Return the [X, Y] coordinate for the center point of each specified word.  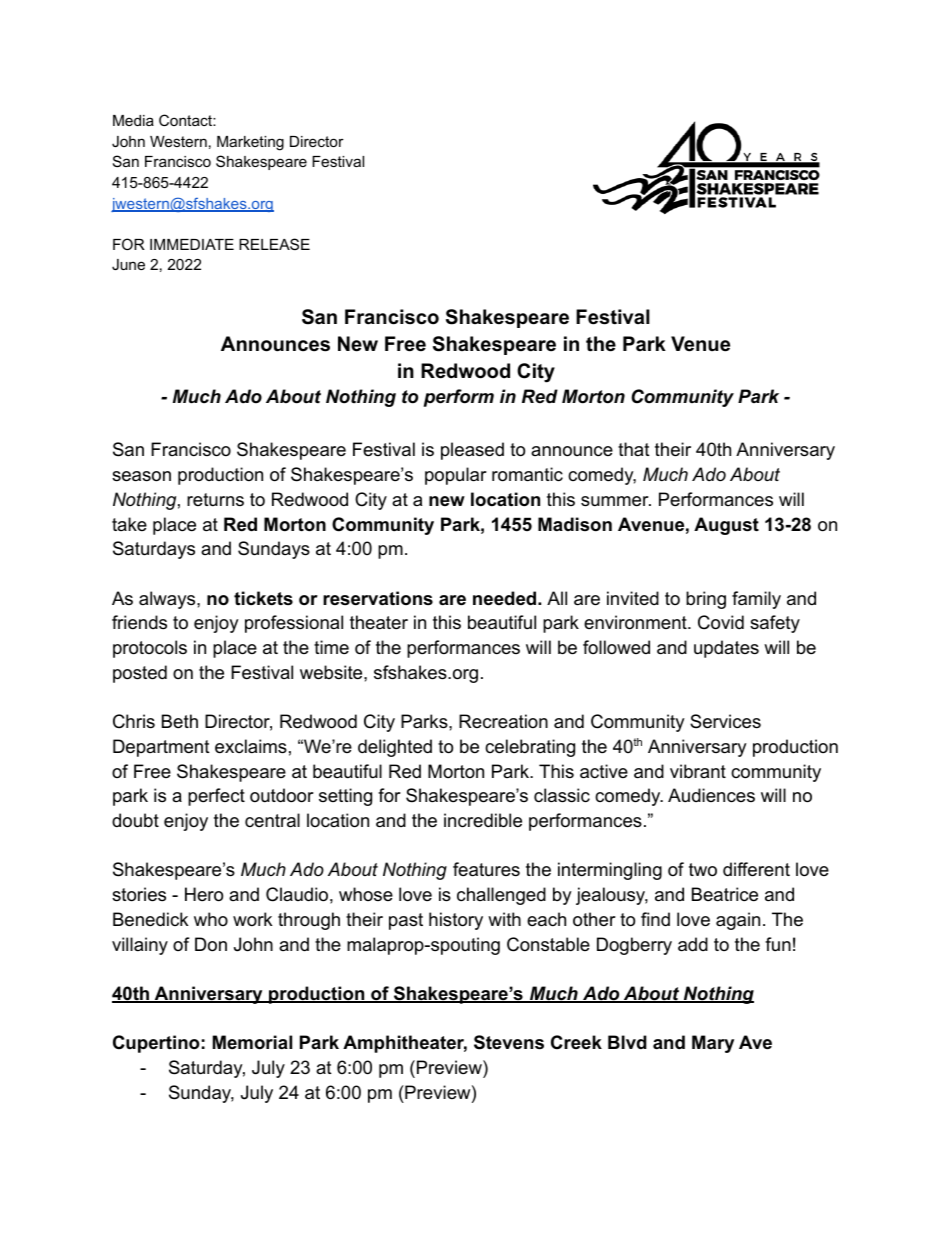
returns [215, 499]
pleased [472, 451]
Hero [204, 894]
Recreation [503, 721]
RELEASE [274, 244]
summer [616, 501]
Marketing [250, 143]
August [726, 526]
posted [140, 674]
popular [456, 476]
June [128, 264]
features [486, 869]
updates [726, 649]
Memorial [252, 1042]
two [703, 870]
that [634, 449]
